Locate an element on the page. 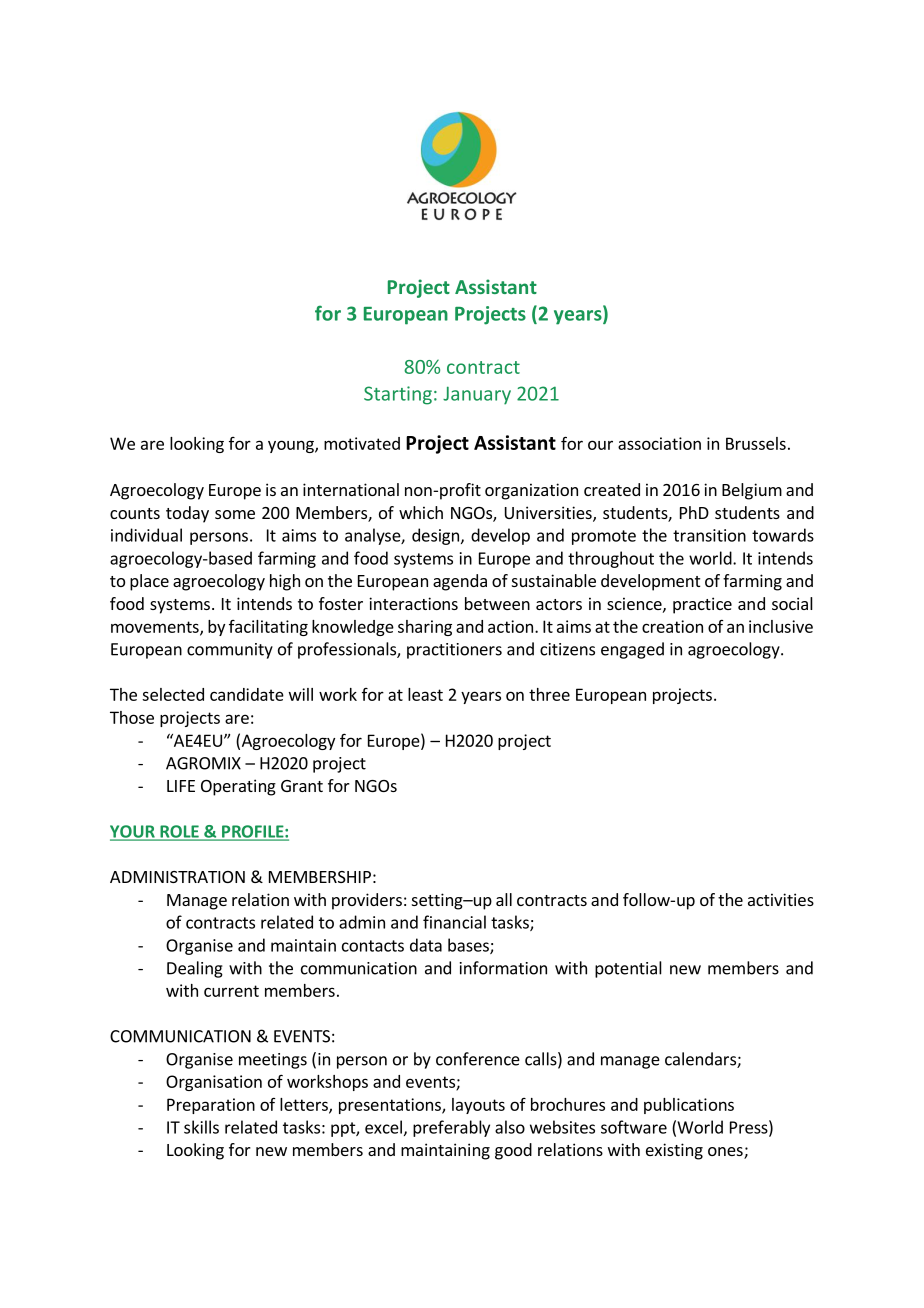 The height and width of the document is (1308, 924). ones is located at coordinates (726, 1153).
